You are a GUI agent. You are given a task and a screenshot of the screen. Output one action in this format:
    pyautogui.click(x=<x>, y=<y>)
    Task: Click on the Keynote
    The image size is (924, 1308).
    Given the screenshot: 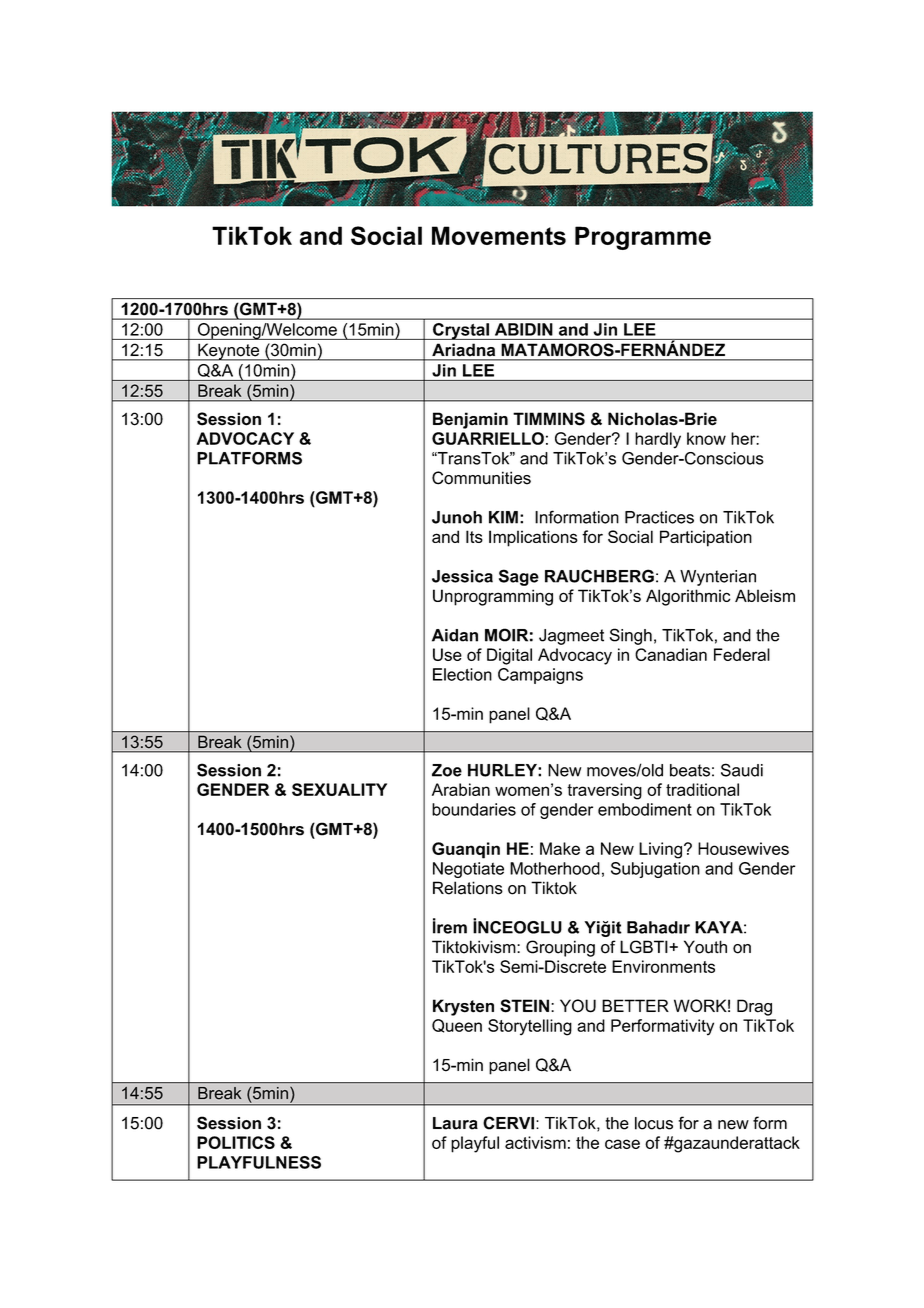 What is the action you would take?
    pyautogui.click(x=229, y=352)
